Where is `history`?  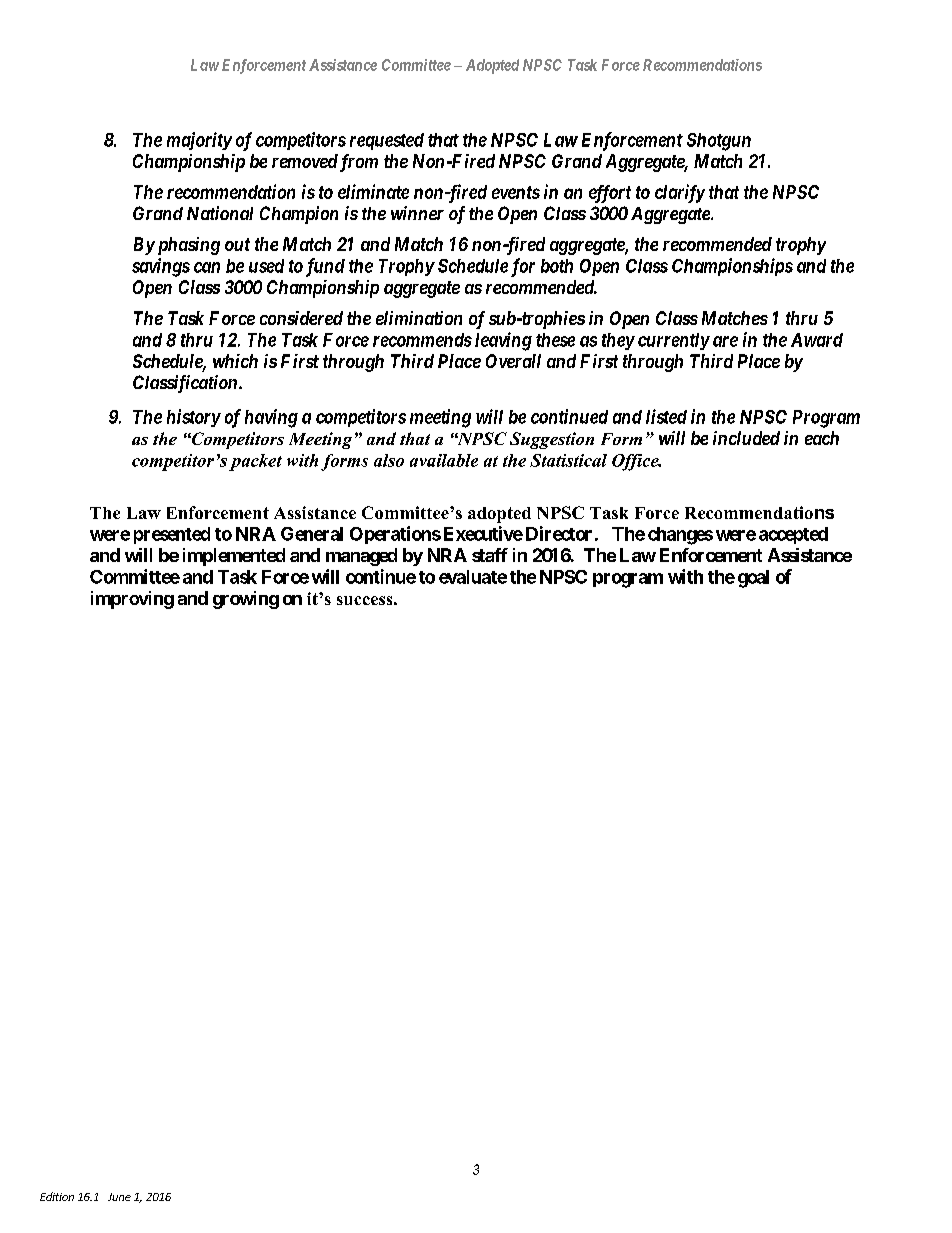
history is located at coordinates (194, 418).
